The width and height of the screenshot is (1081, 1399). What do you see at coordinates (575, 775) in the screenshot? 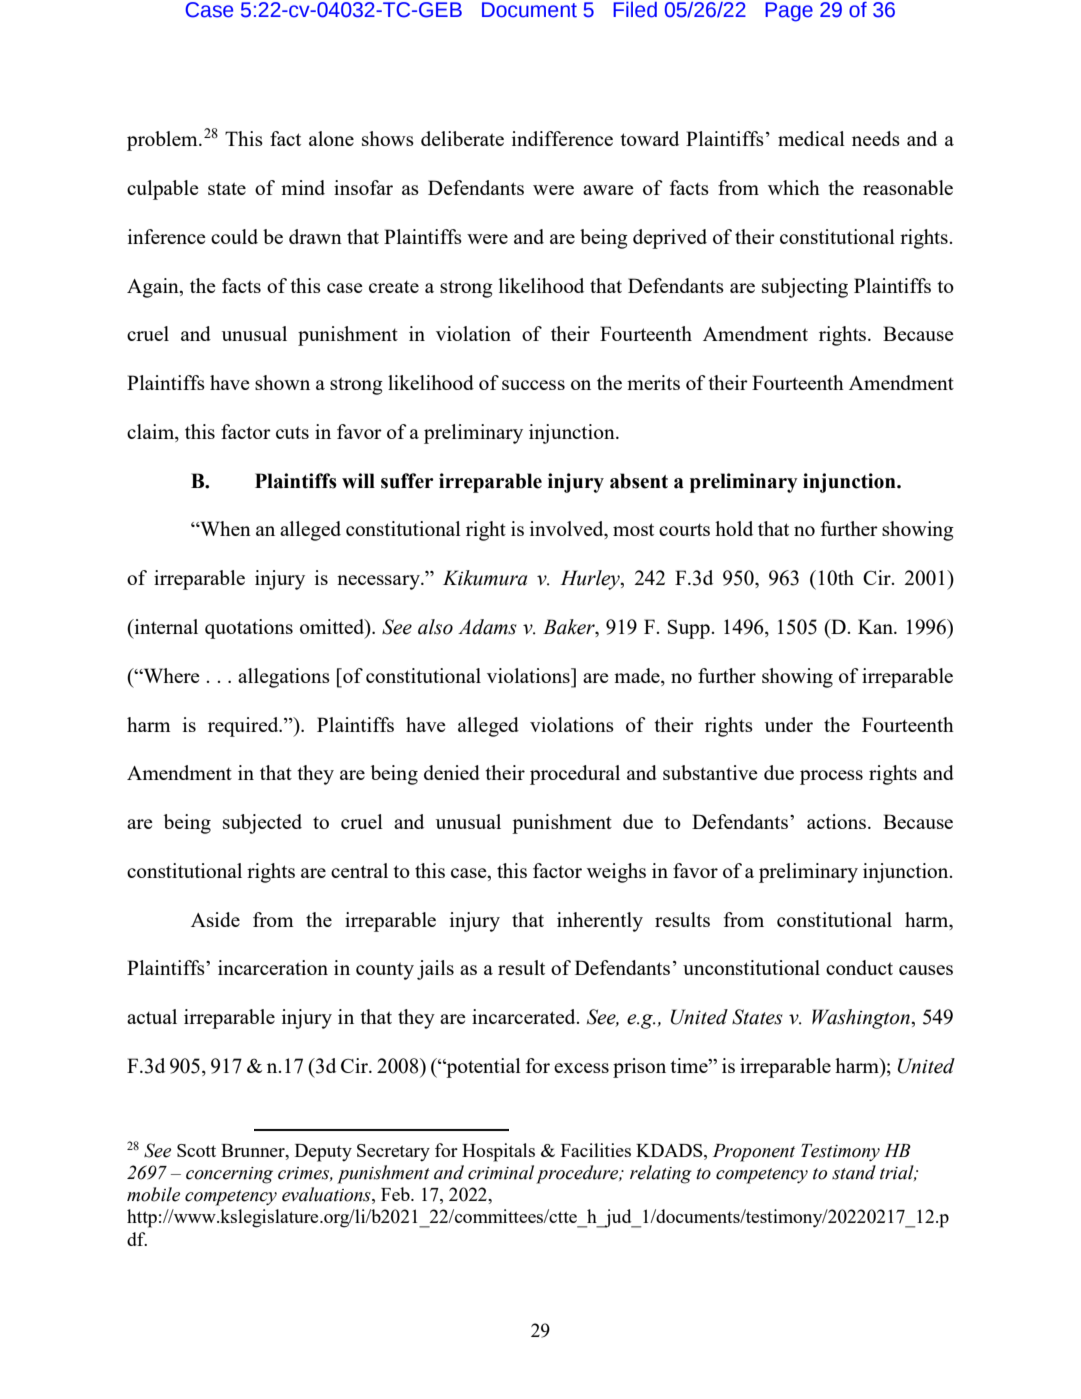
I see `procedural` at bounding box center [575, 775].
